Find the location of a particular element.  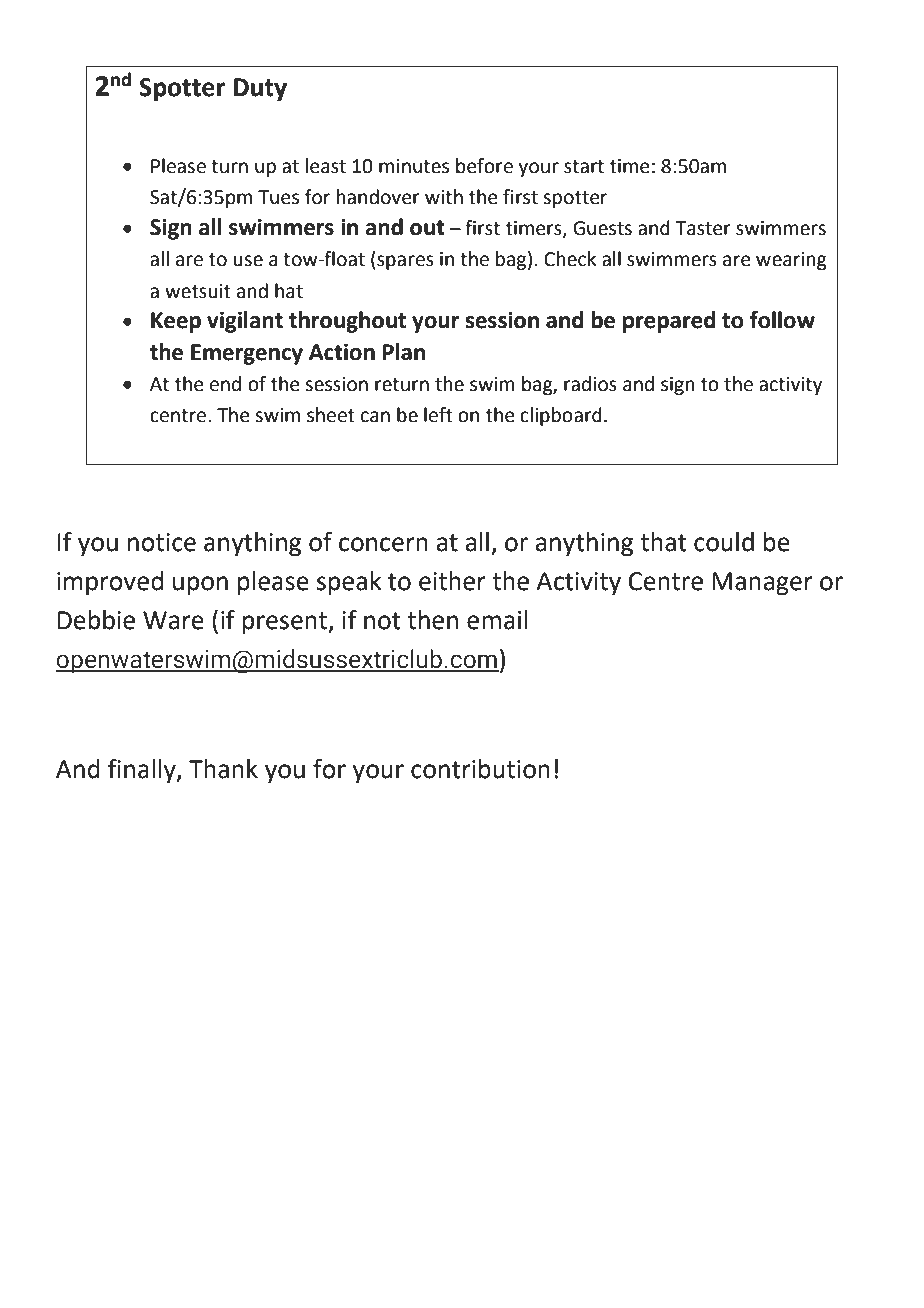

Plan is located at coordinates (404, 352).
